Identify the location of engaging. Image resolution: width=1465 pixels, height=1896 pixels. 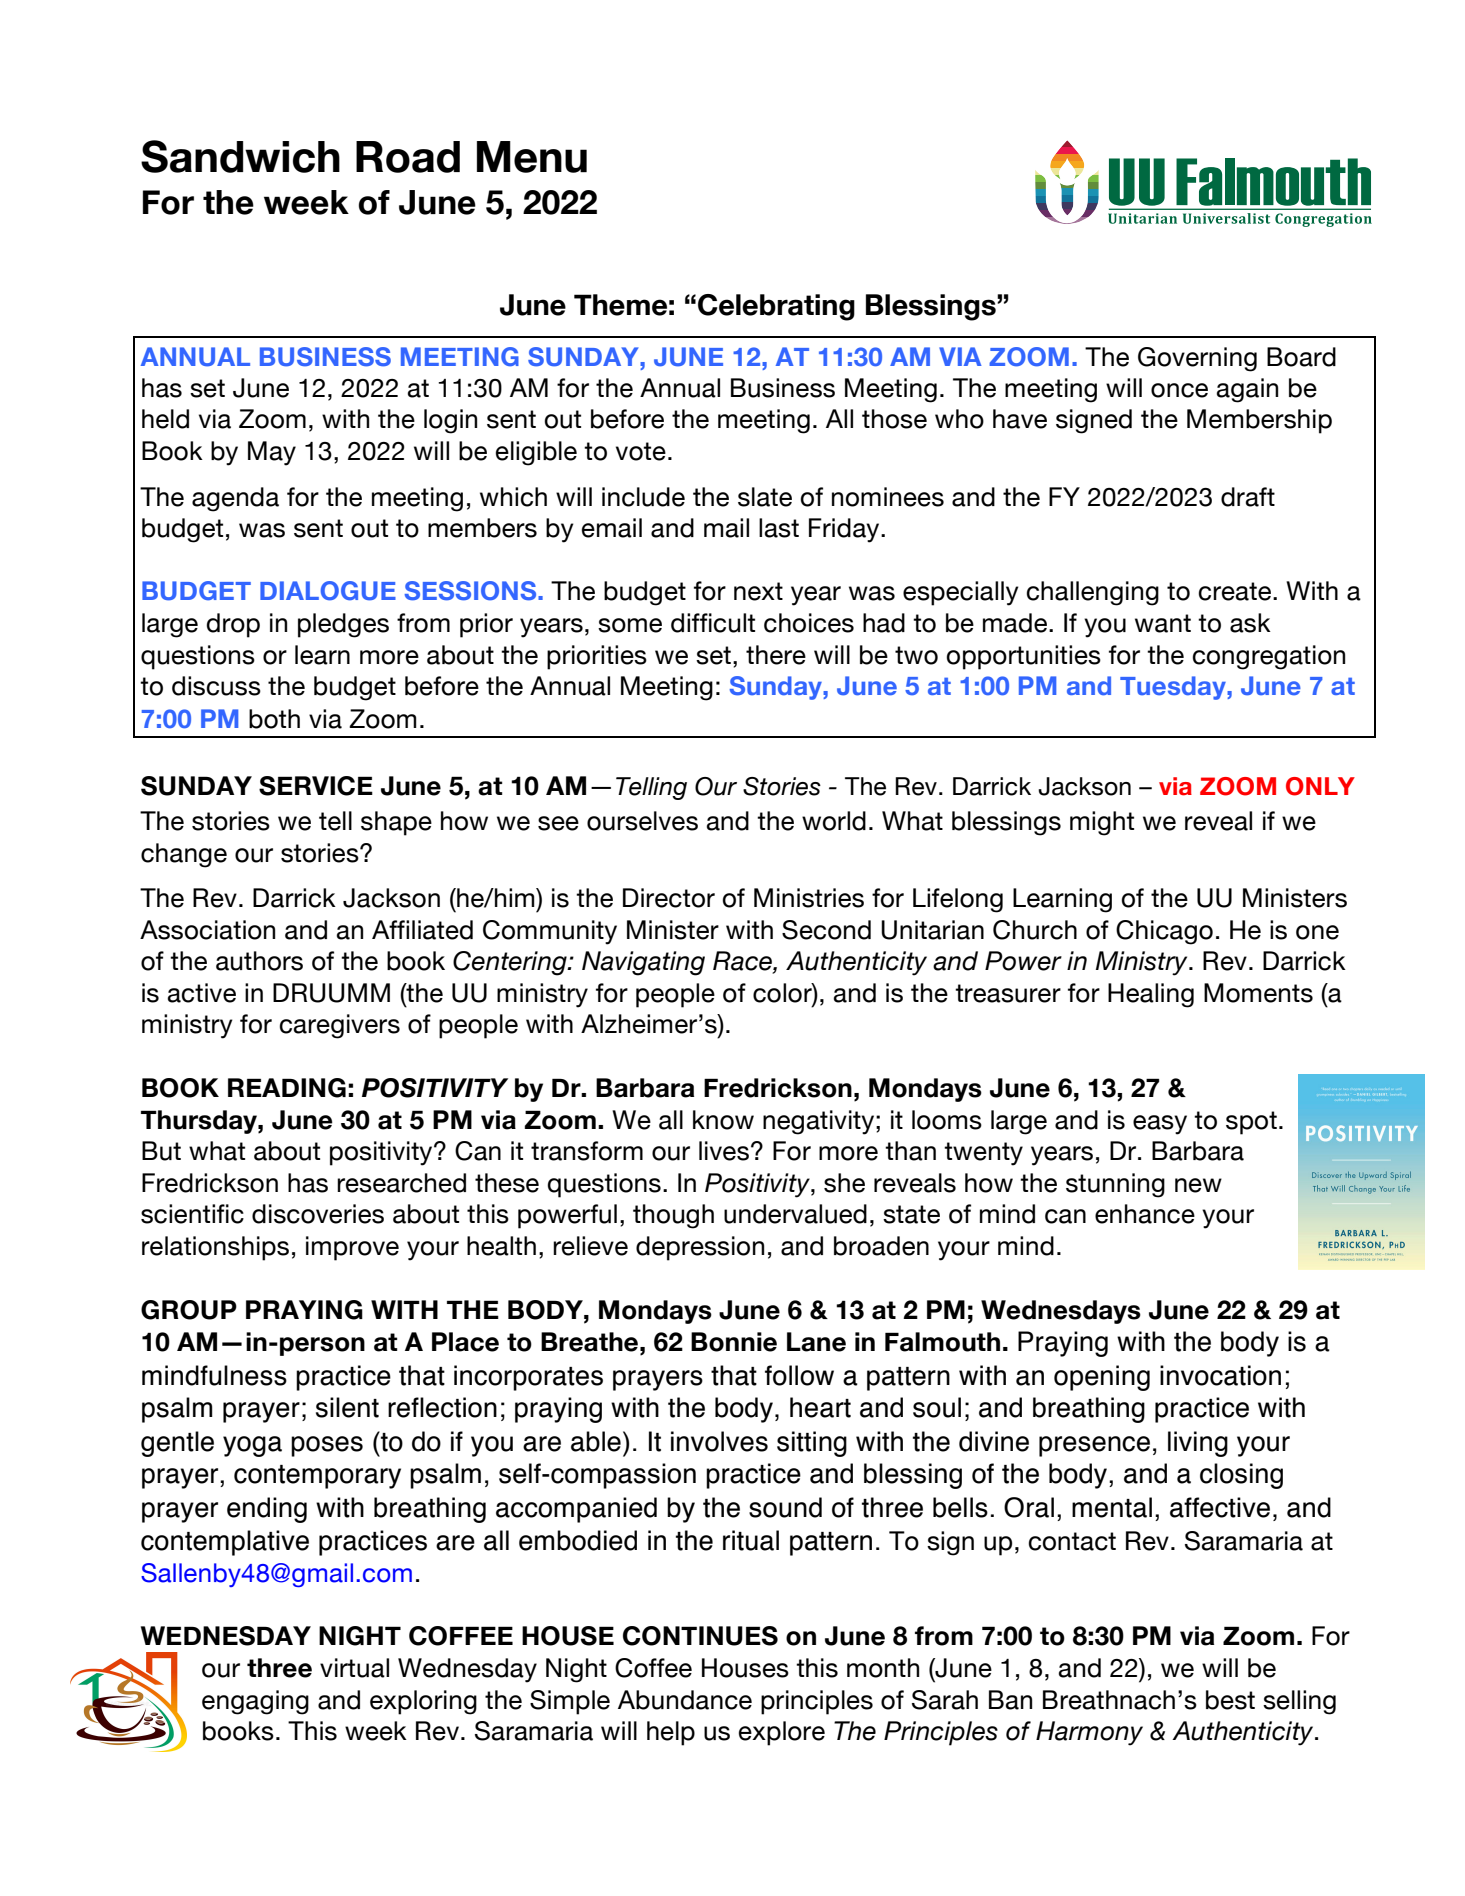
(255, 1702).
